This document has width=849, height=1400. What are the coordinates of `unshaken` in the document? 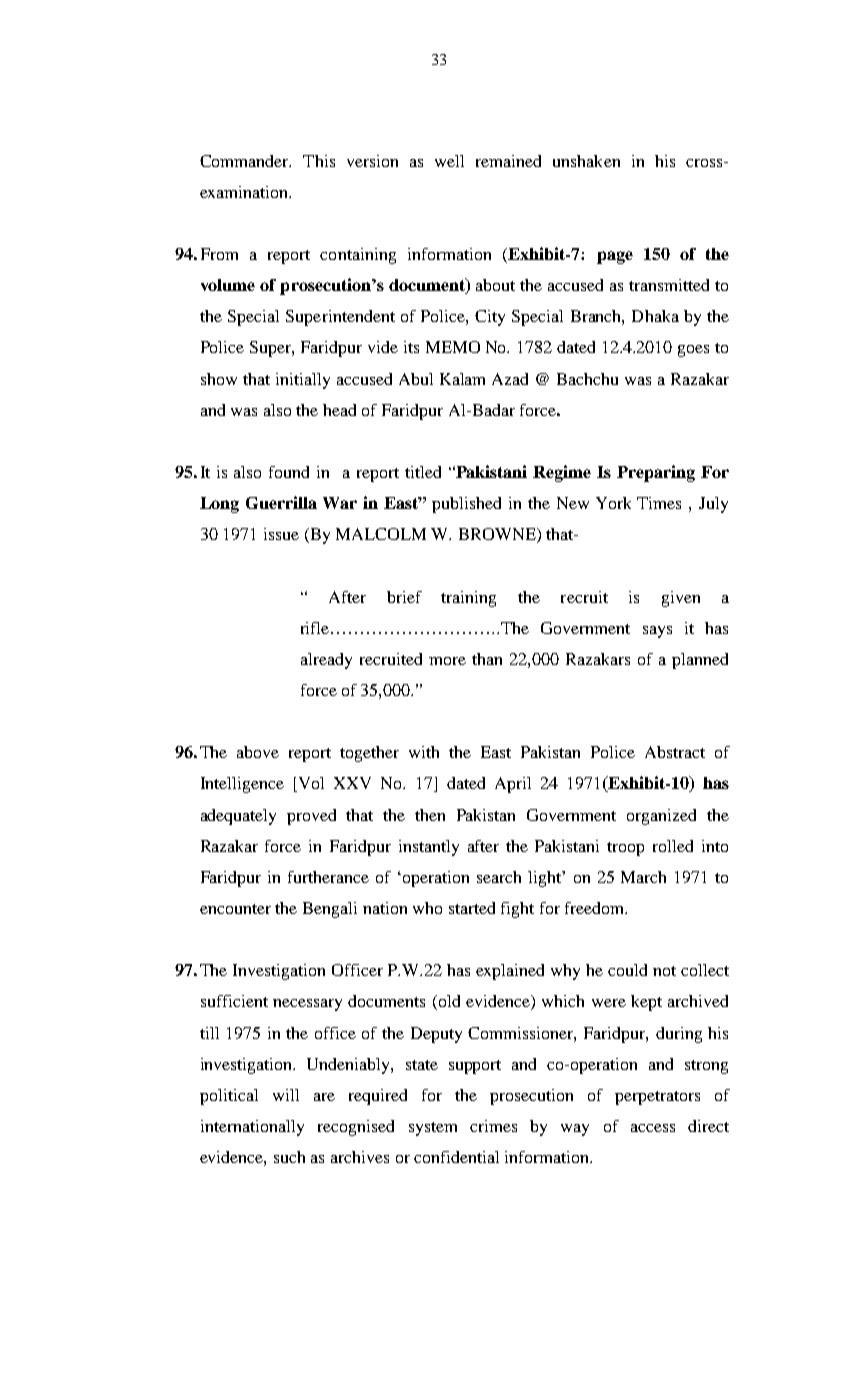 It's located at (586, 161).
